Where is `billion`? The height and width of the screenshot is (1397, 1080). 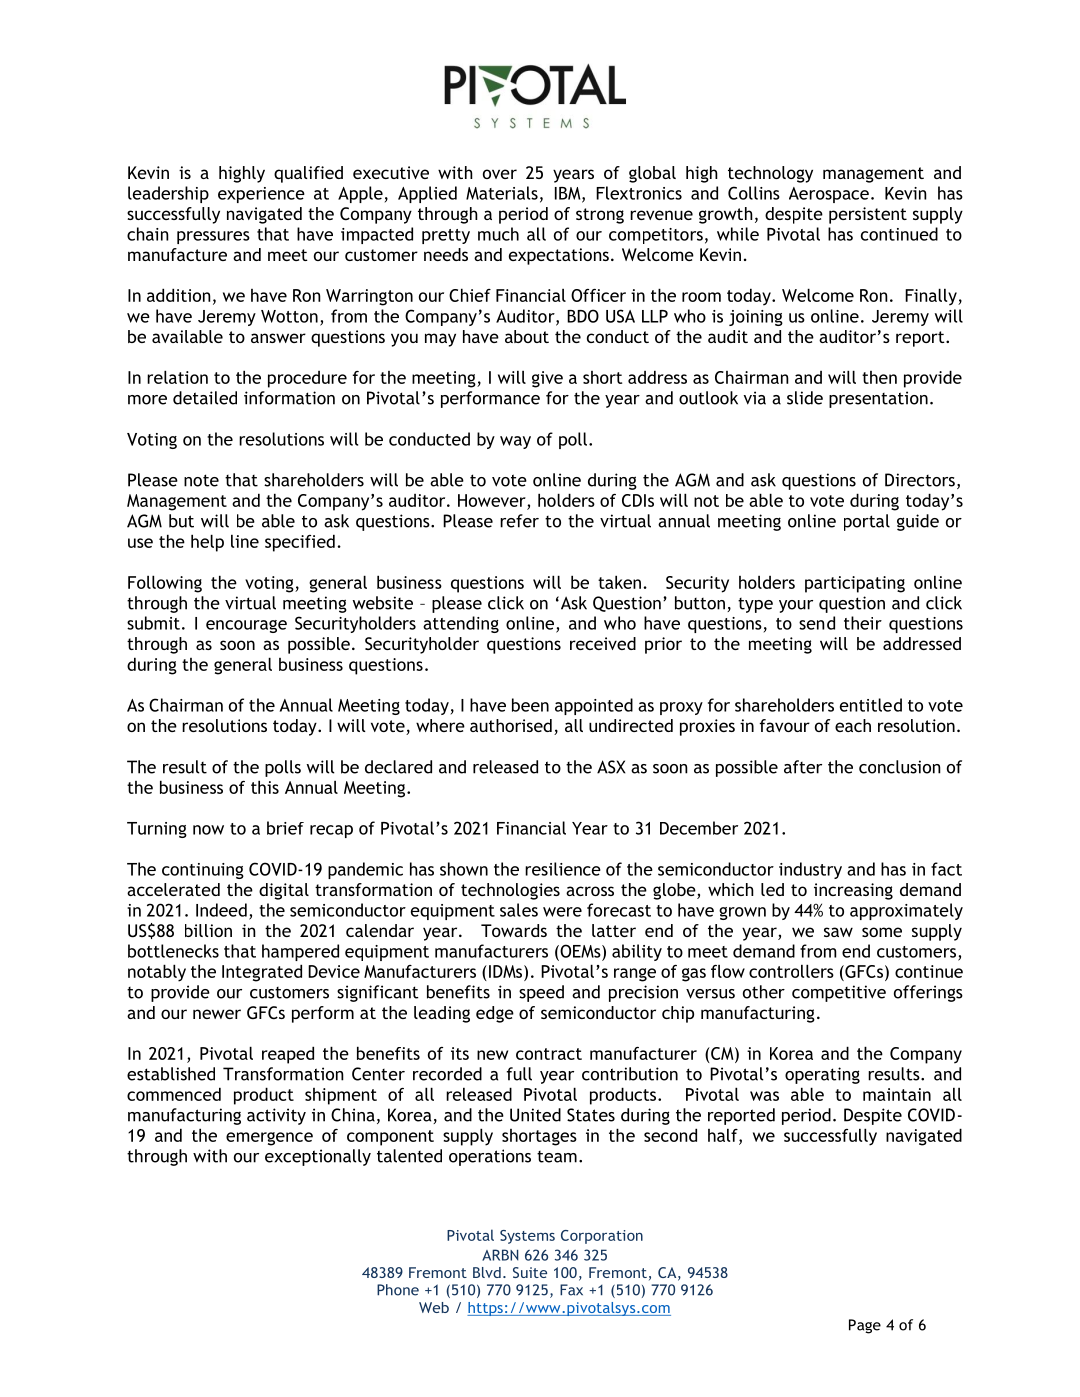 billion is located at coordinates (208, 930).
